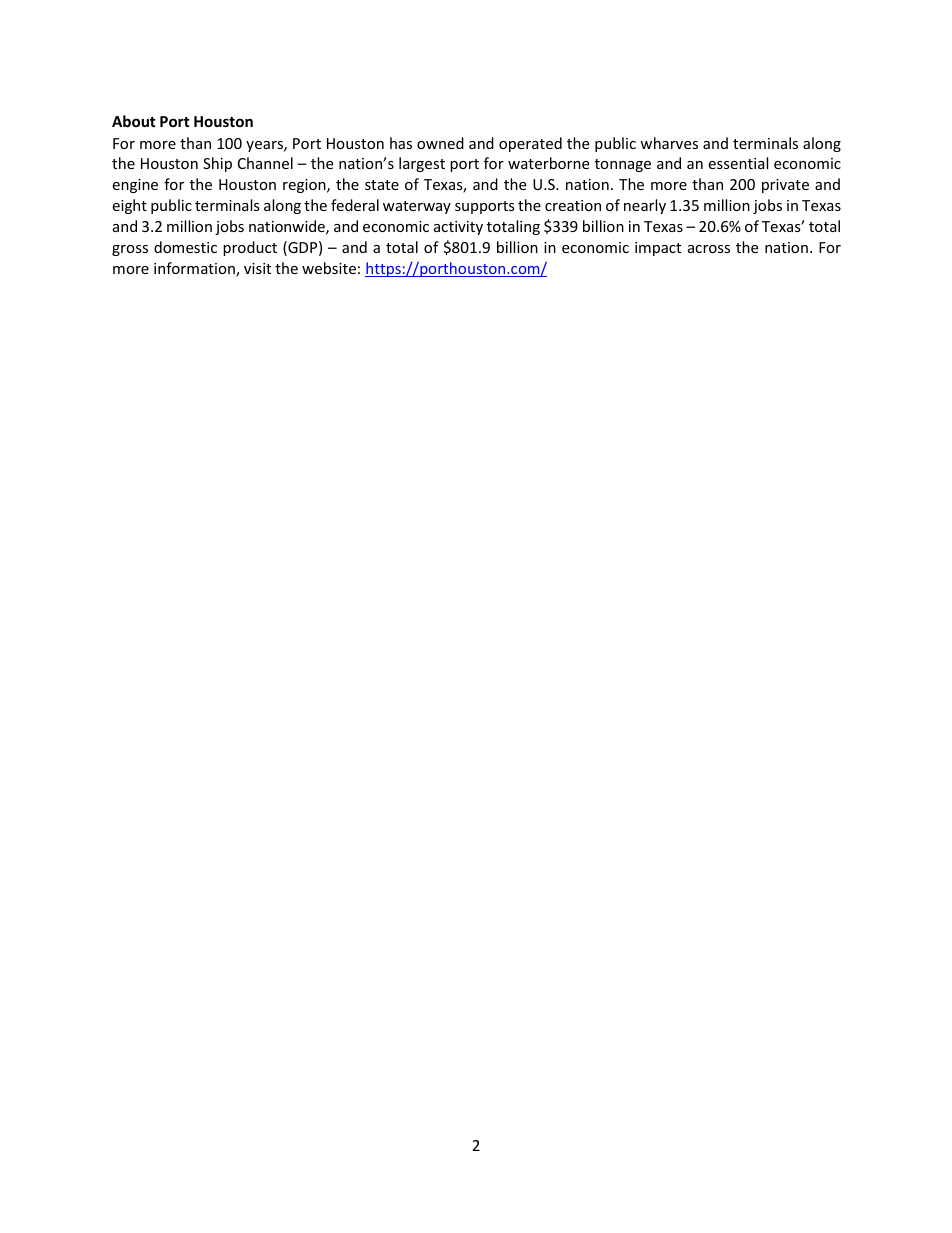 The height and width of the screenshot is (1233, 952). Describe the element at coordinates (217, 164) in the screenshot. I see `Ship` at that location.
